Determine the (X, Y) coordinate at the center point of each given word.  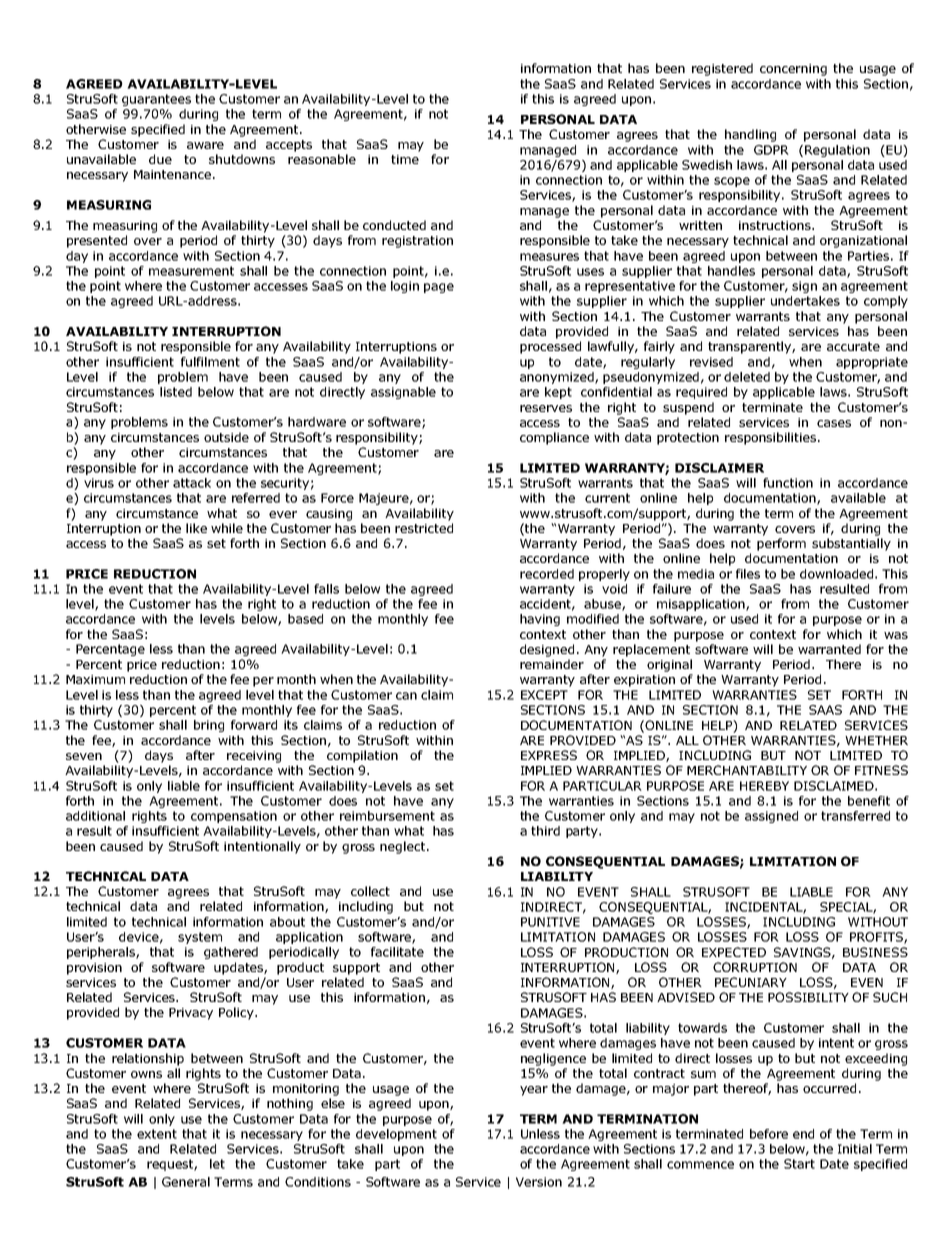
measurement (191, 271)
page (439, 288)
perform (781, 544)
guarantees (156, 100)
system (200, 938)
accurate (853, 346)
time (405, 159)
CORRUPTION (755, 967)
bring (209, 726)
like (196, 528)
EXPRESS (549, 755)
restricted (424, 528)
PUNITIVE (550, 922)
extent (157, 1134)
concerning (793, 70)
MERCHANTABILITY (747, 770)
